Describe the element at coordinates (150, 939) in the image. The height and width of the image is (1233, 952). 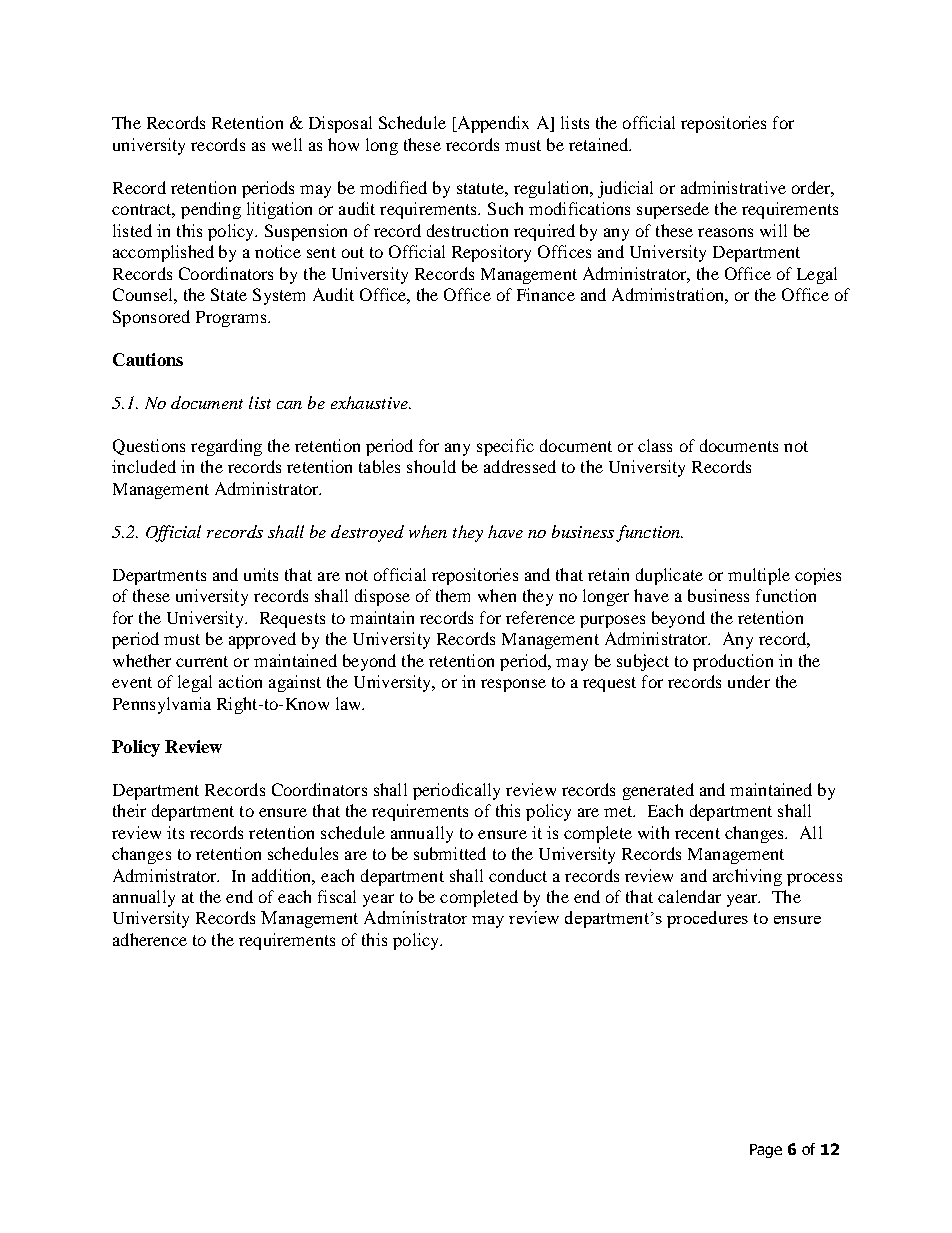
I see `adherence` at that location.
